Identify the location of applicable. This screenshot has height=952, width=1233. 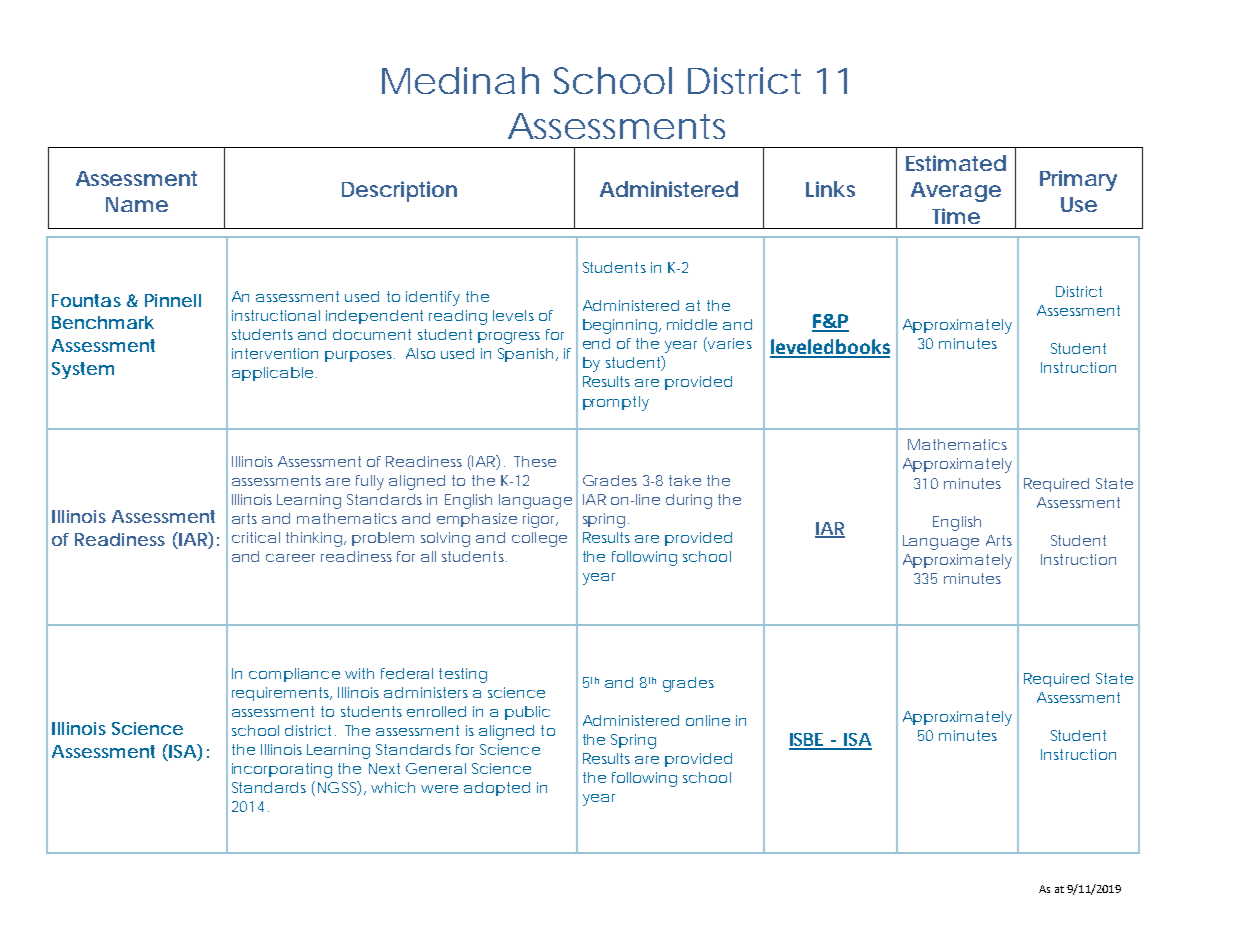
(272, 374).
